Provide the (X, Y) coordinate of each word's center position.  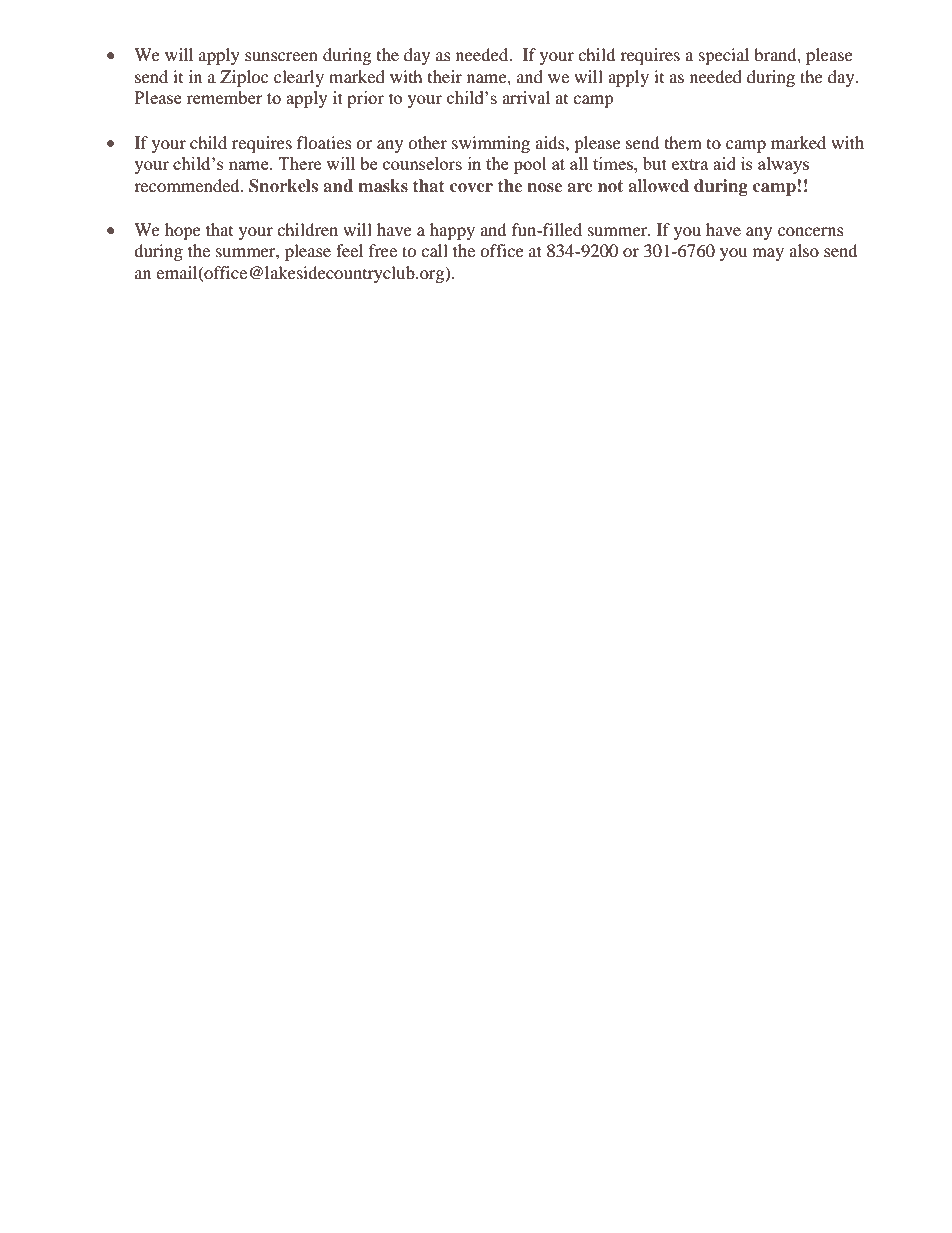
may (768, 254)
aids (551, 142)
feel (349, 250)
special (724, 56)
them (683, 142)
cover (471, 187)
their (445, 76)
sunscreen (281, 56)
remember (225, 97)
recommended (188, 185)
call (434, 250)
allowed (658, 185)
